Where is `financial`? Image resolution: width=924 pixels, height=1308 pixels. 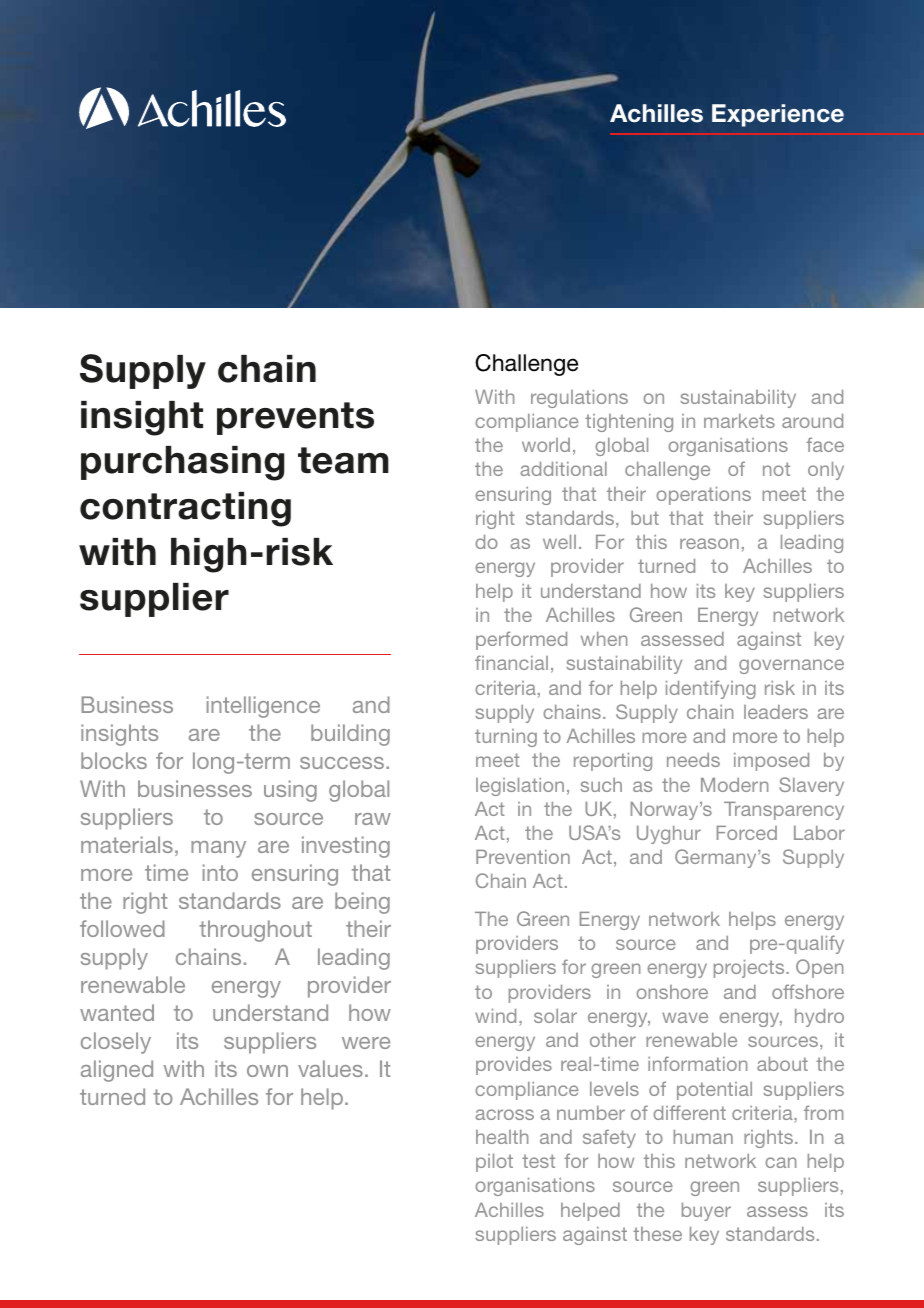
financial is located at coordinates (511, 662).
